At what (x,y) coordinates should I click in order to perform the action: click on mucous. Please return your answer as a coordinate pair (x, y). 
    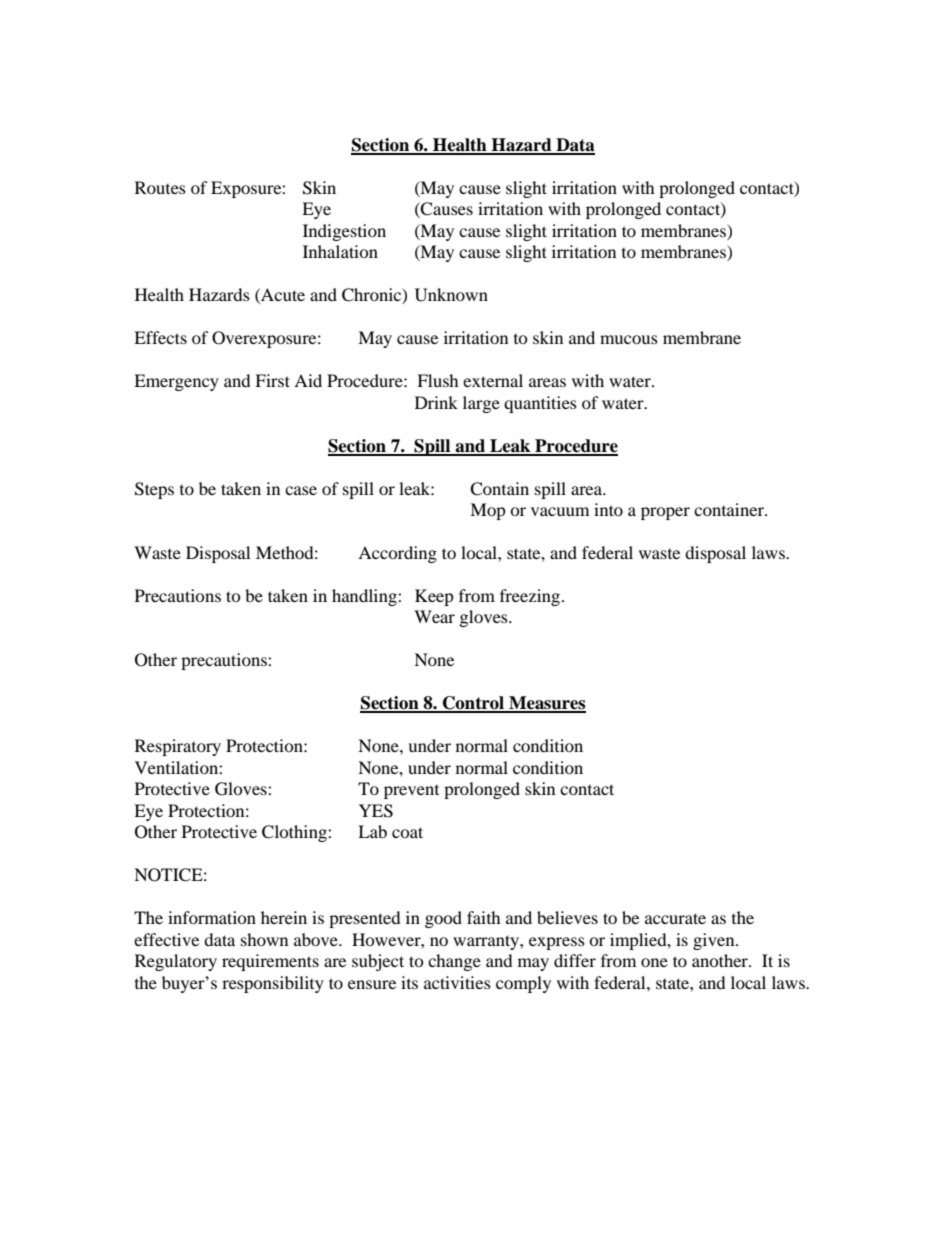
    Looking at the image, I should click on (629, 339).
